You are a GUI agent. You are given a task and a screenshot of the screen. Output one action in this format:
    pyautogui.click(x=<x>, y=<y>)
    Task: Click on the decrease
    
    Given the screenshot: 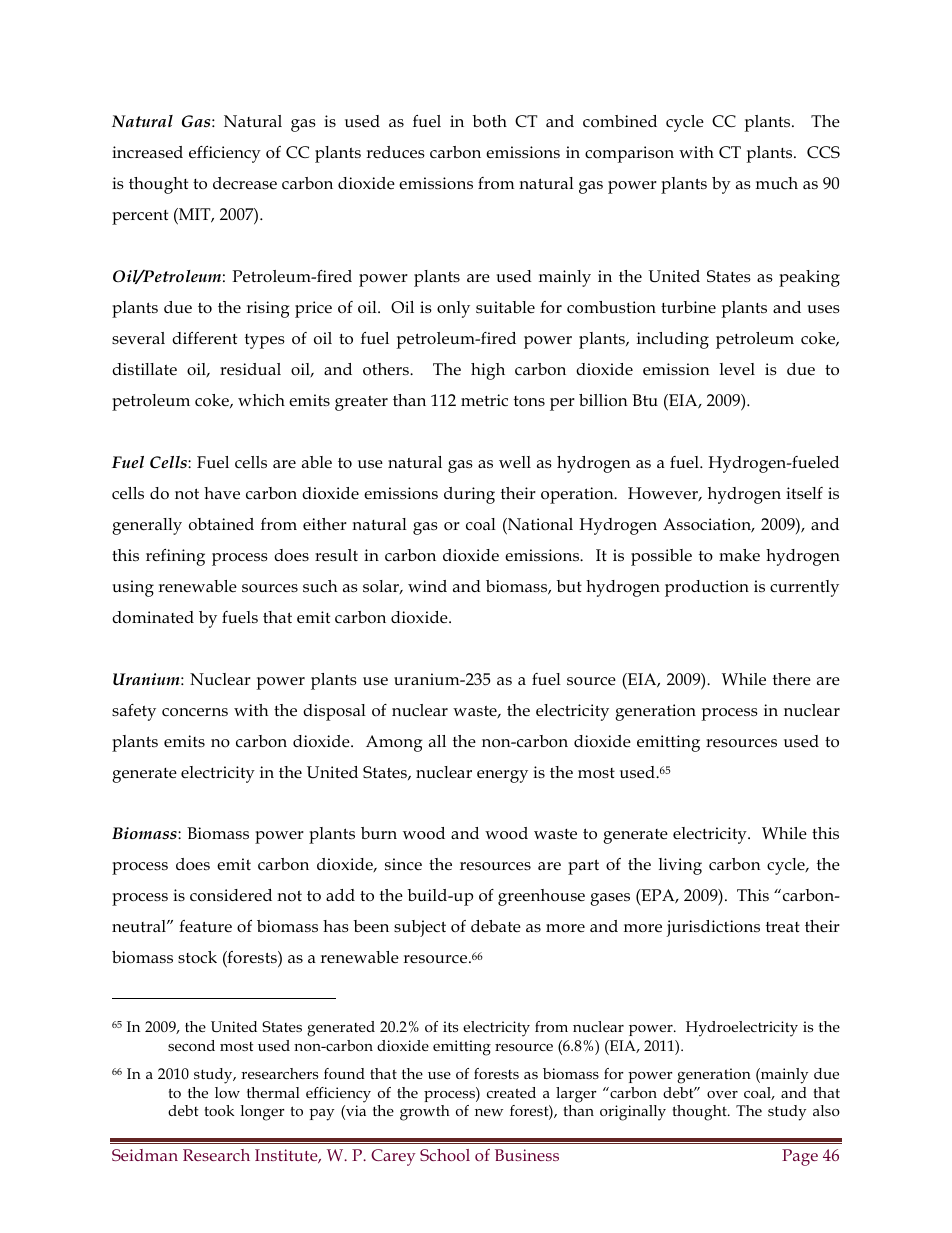 What is the action you would take?
    pyautogui.click(x=245, y=183)
